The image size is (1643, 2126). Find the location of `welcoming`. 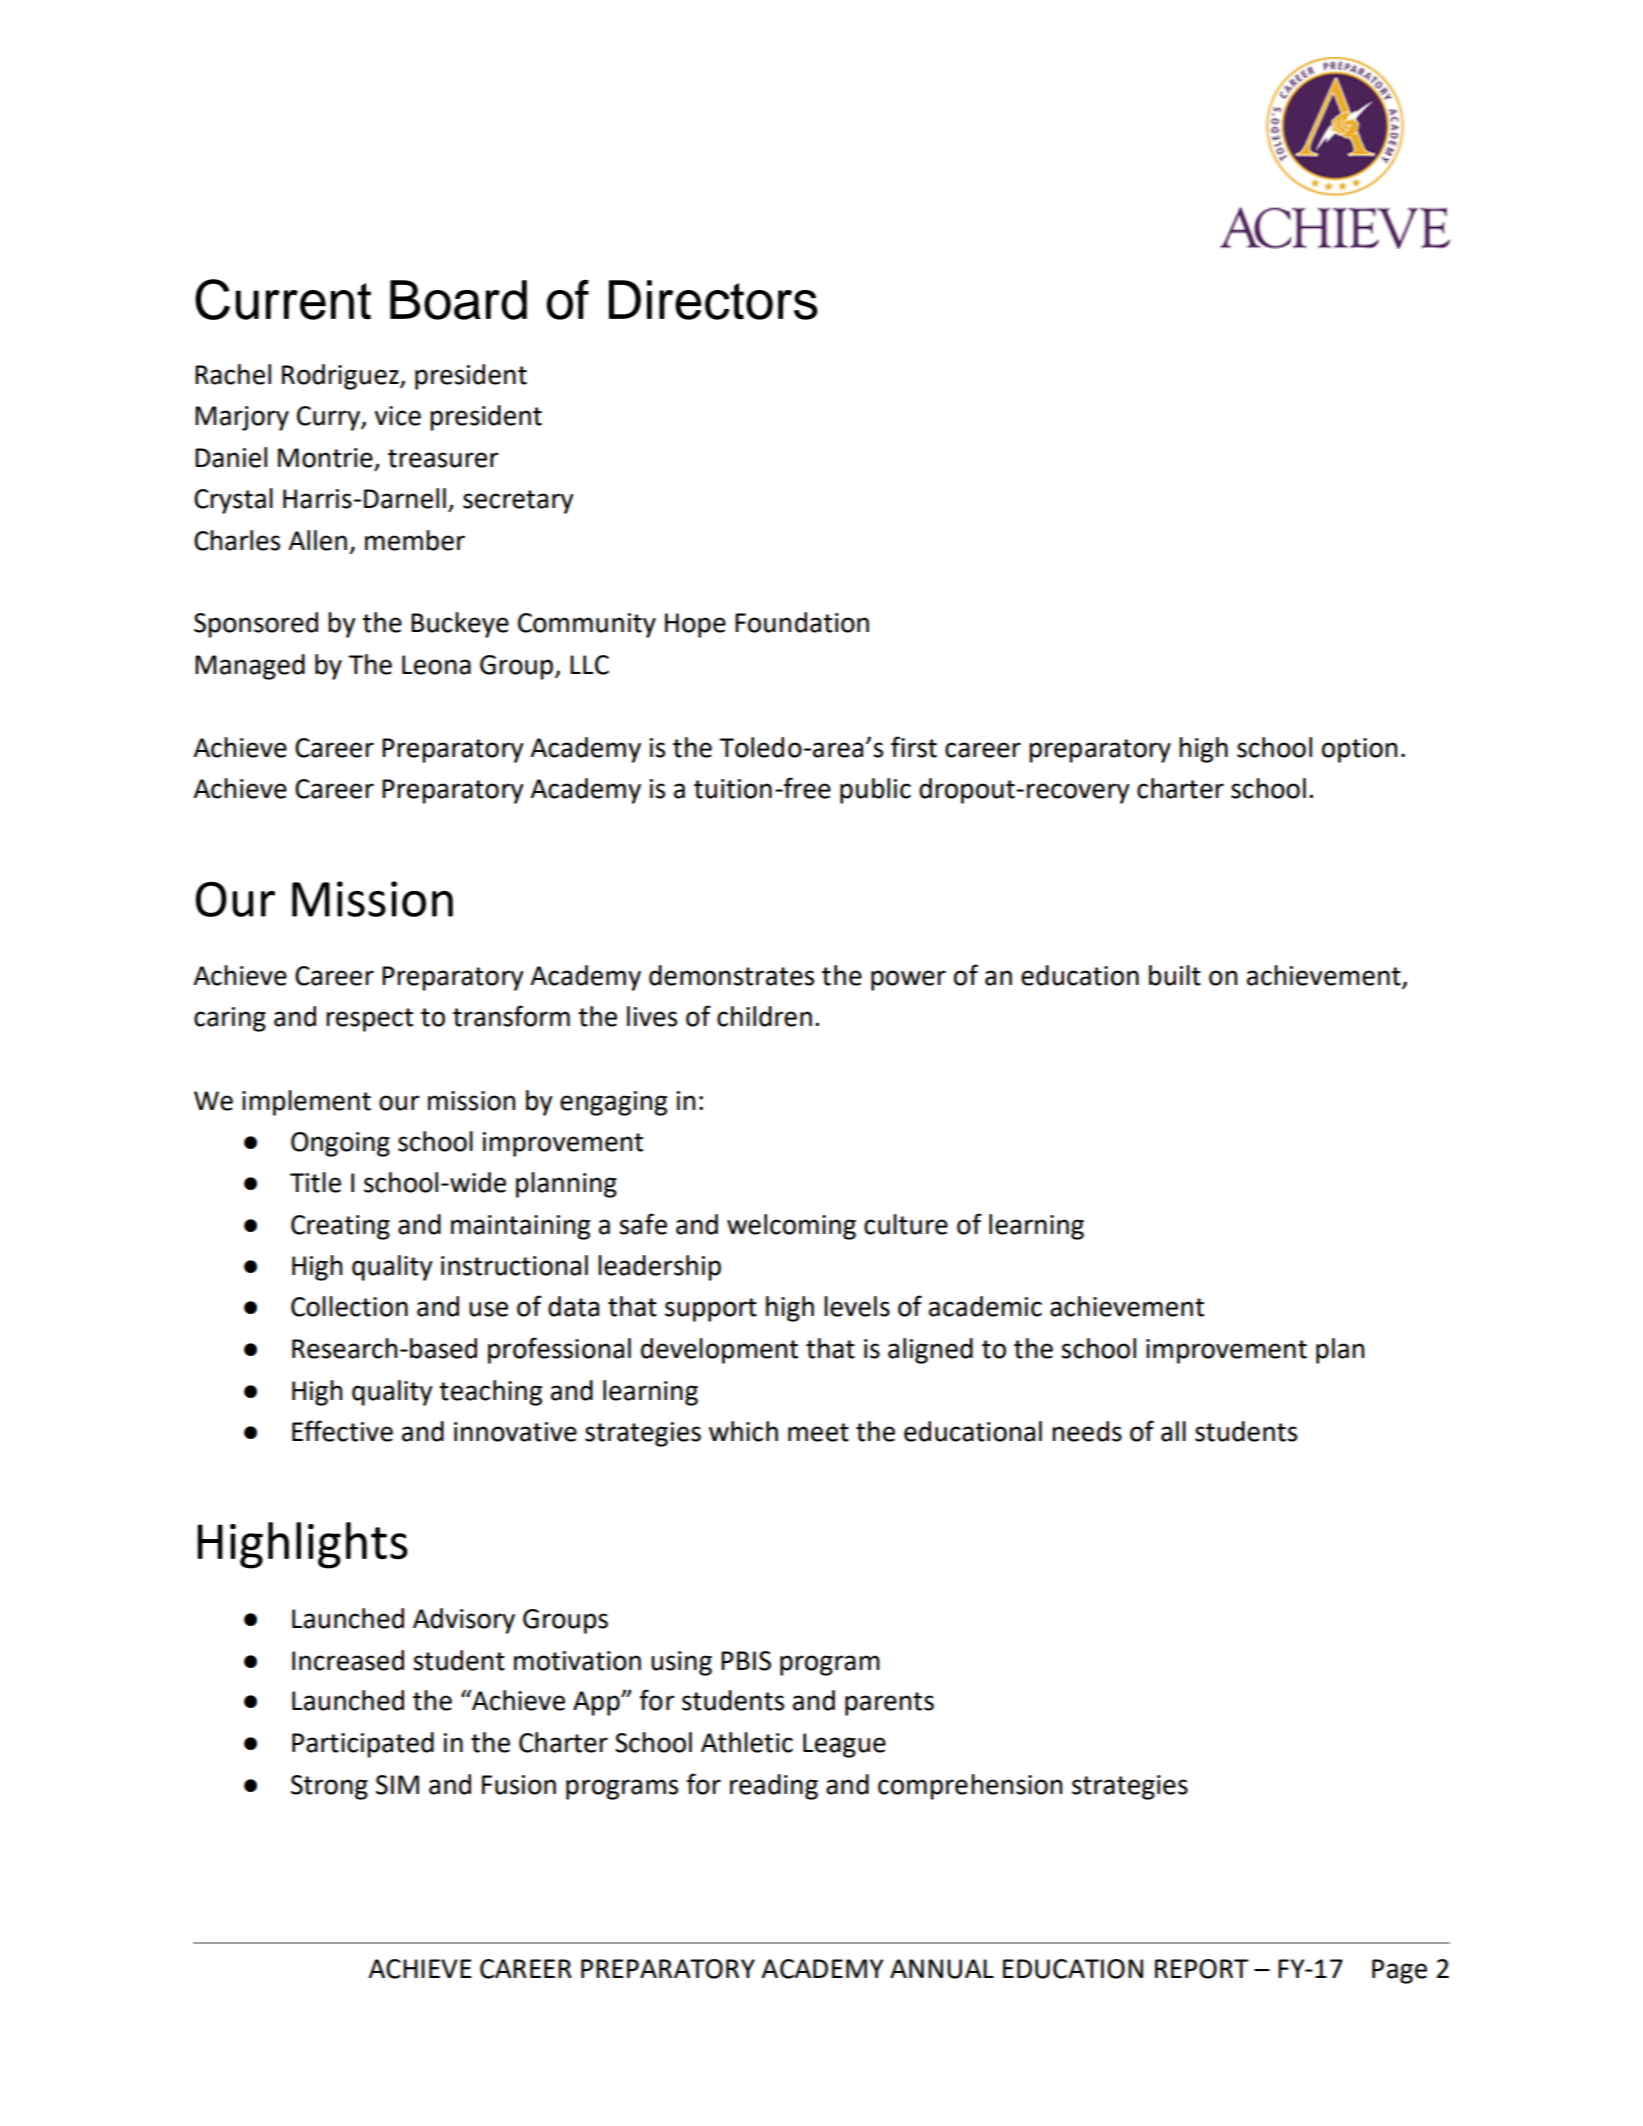

welcoming is located at coordinates (791, 1227).
